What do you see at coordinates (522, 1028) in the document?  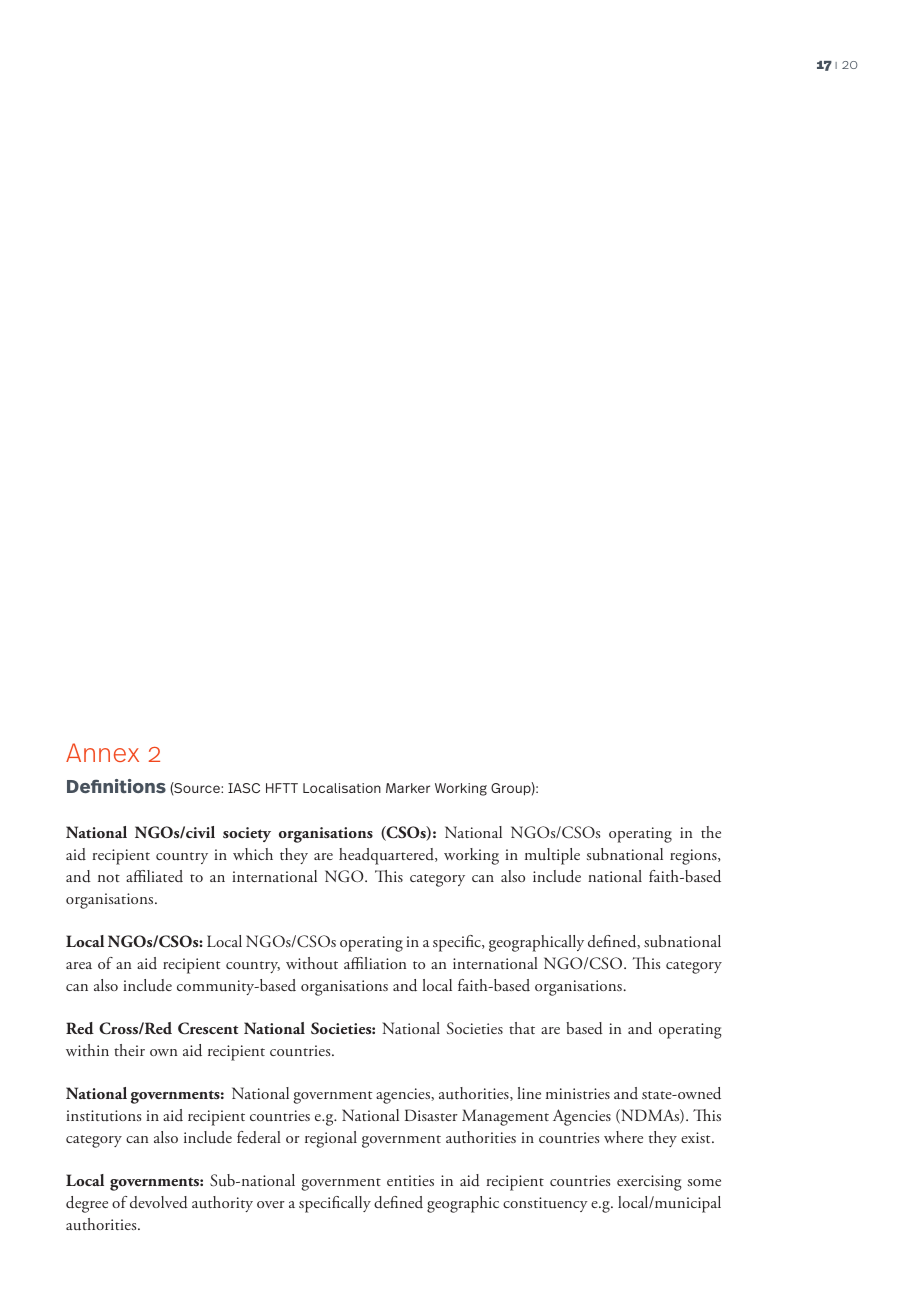 I see `that` at bounding box center [522, 1028].
